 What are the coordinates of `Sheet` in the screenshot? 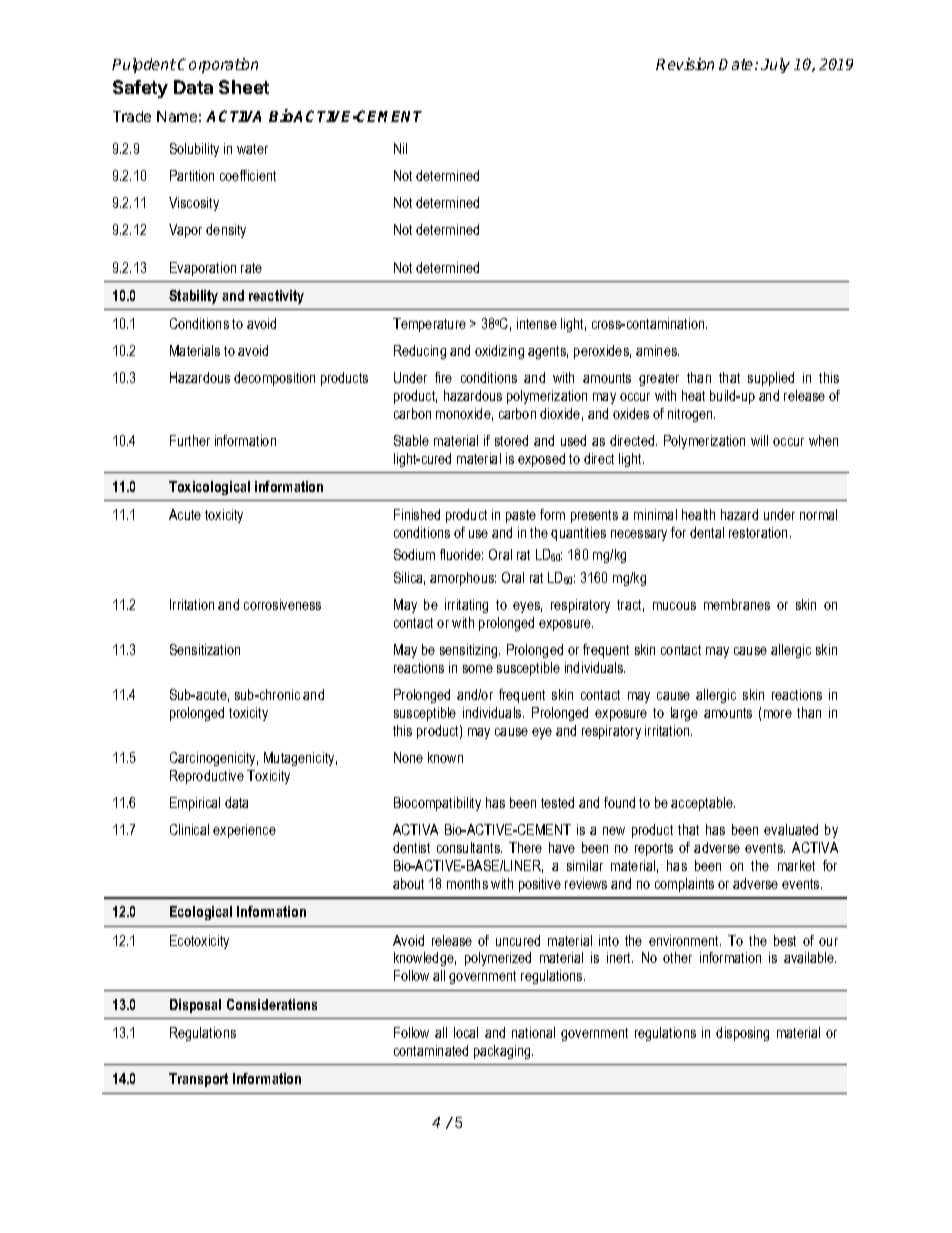 It's located at (244, 87).
